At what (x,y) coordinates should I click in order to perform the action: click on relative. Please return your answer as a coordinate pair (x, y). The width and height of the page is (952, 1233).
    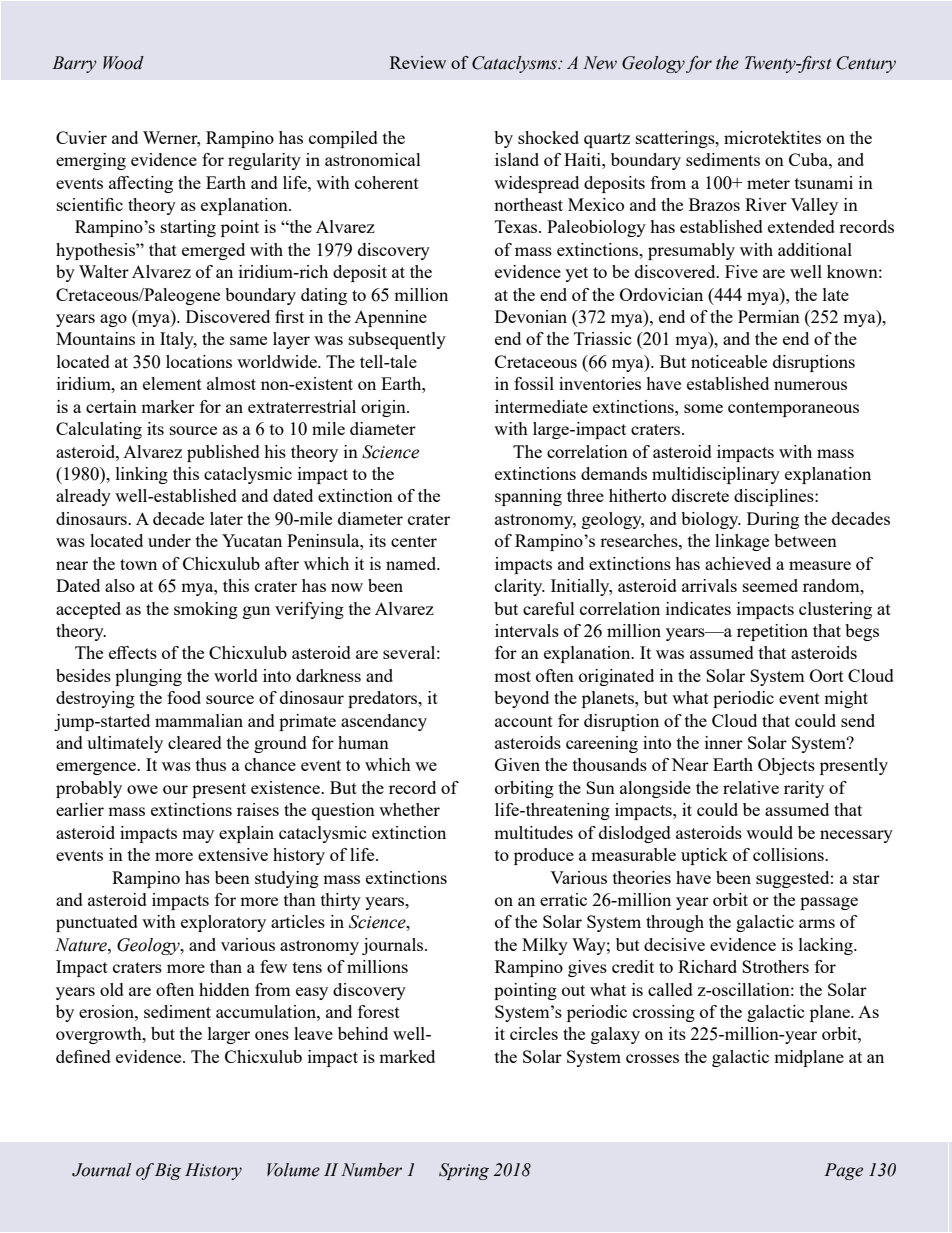
    Looking at the image, I should click on (751, 787).
